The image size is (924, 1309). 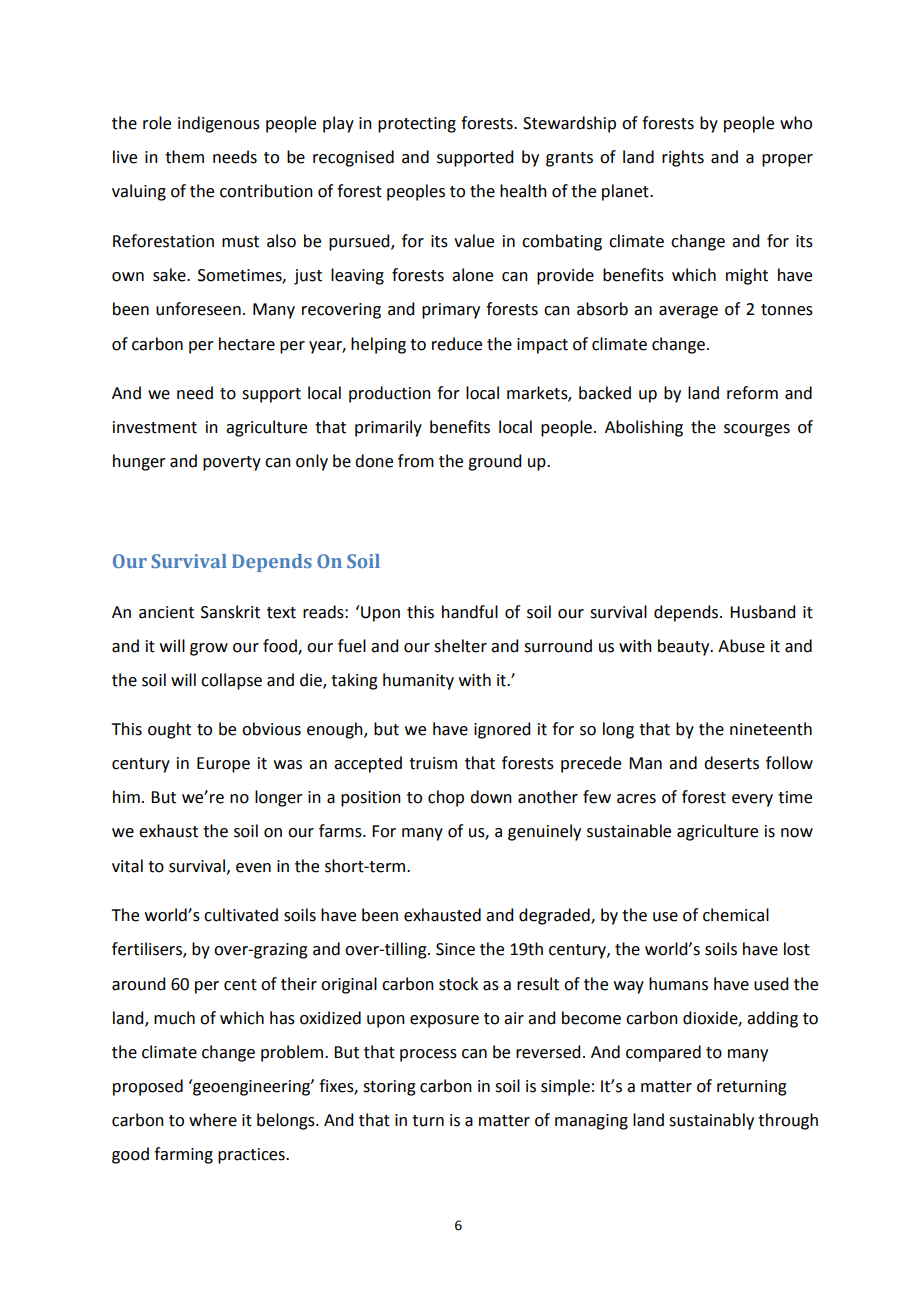 What do you see at coordinates (741, 646) in the screenshot?
I see `Abuse` at bounding box center [741, 646].
